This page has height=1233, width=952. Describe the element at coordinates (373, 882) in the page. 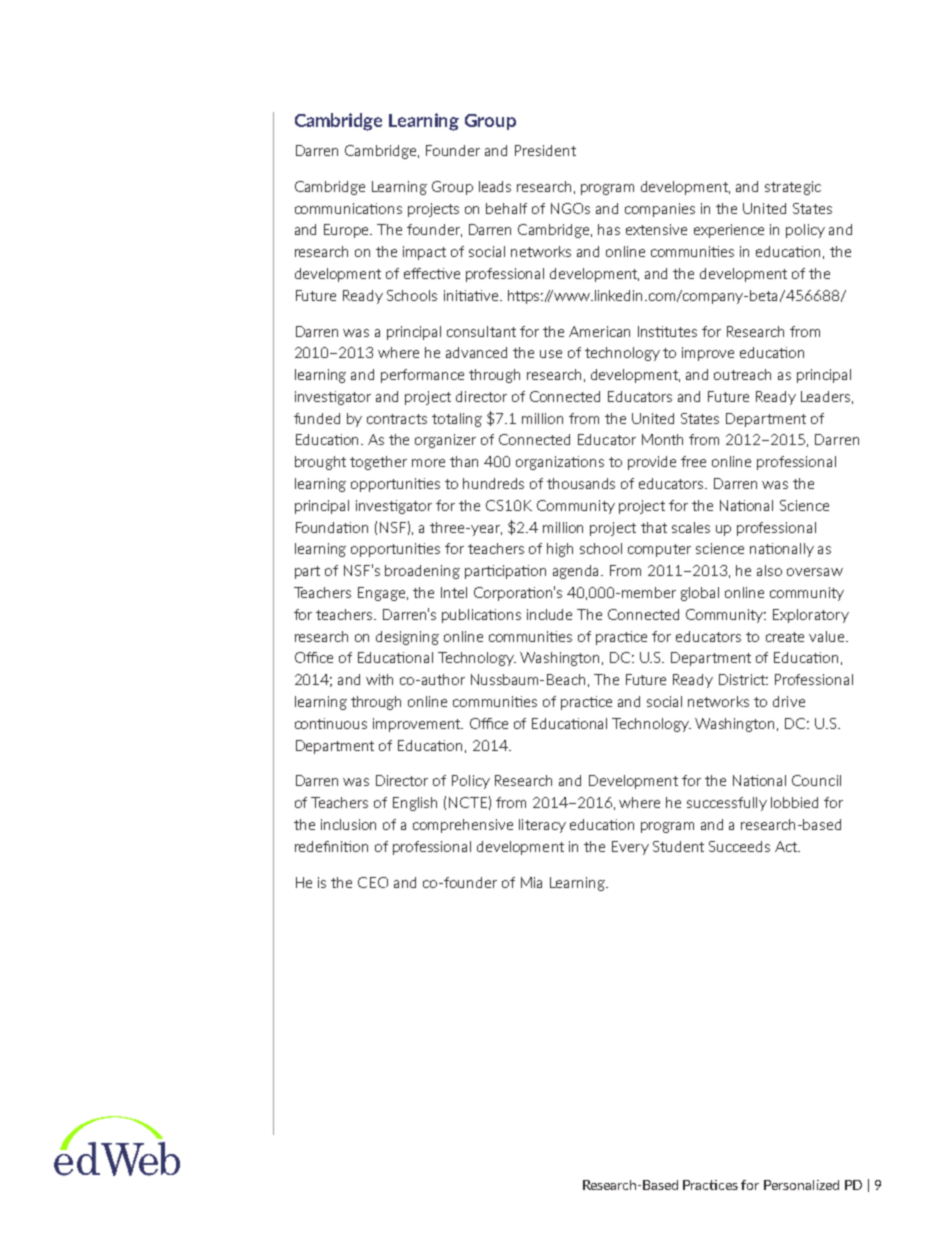

I see `CEO` at that location.
